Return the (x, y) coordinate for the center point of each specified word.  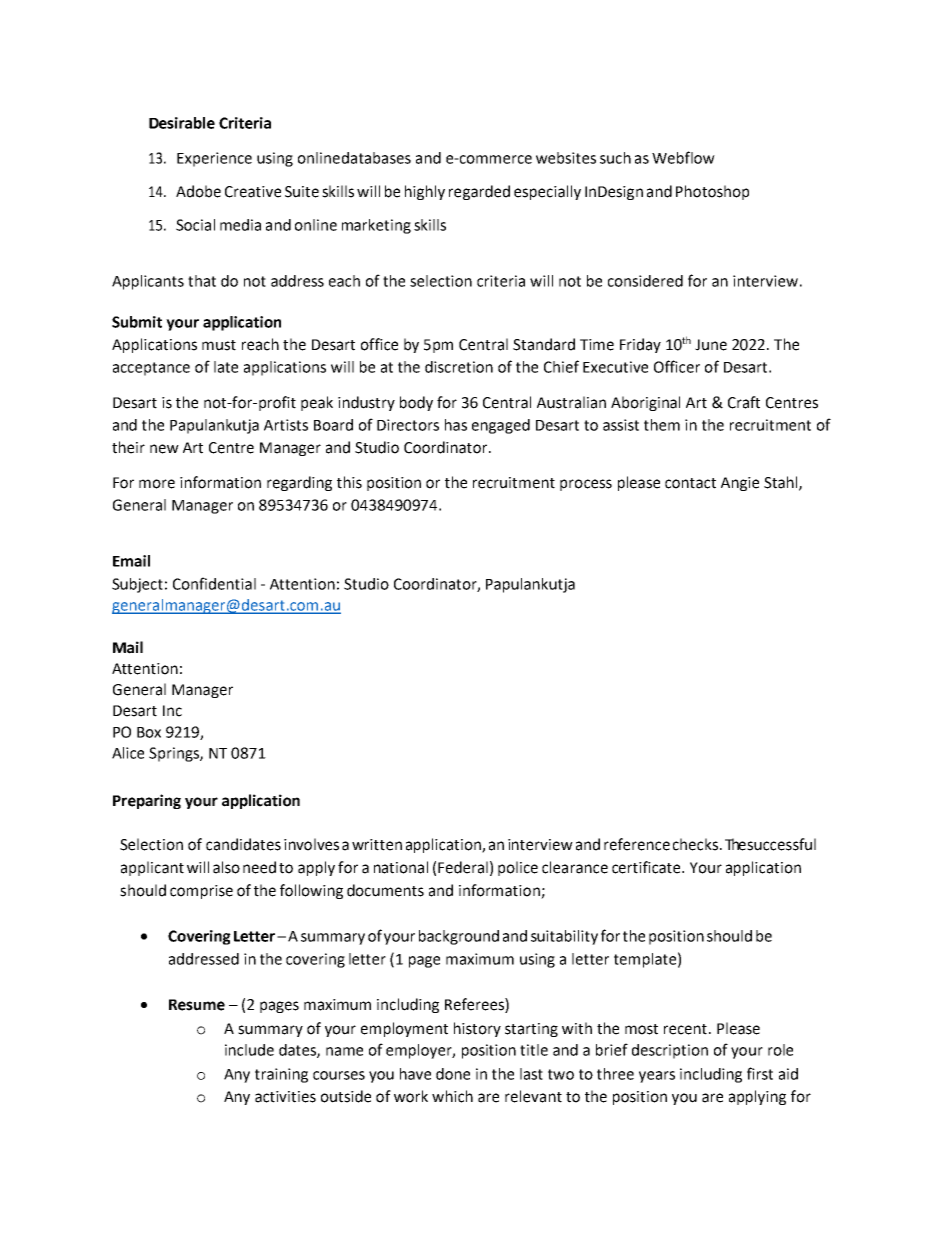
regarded (479, 192)
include (249, 1050)
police (518, 868)
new (164, 449)
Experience (214, 159)
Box (149, 732)
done (453, 1074)
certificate (647, 867)
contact (690, 483)
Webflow (683, 157)
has (456, 425)
